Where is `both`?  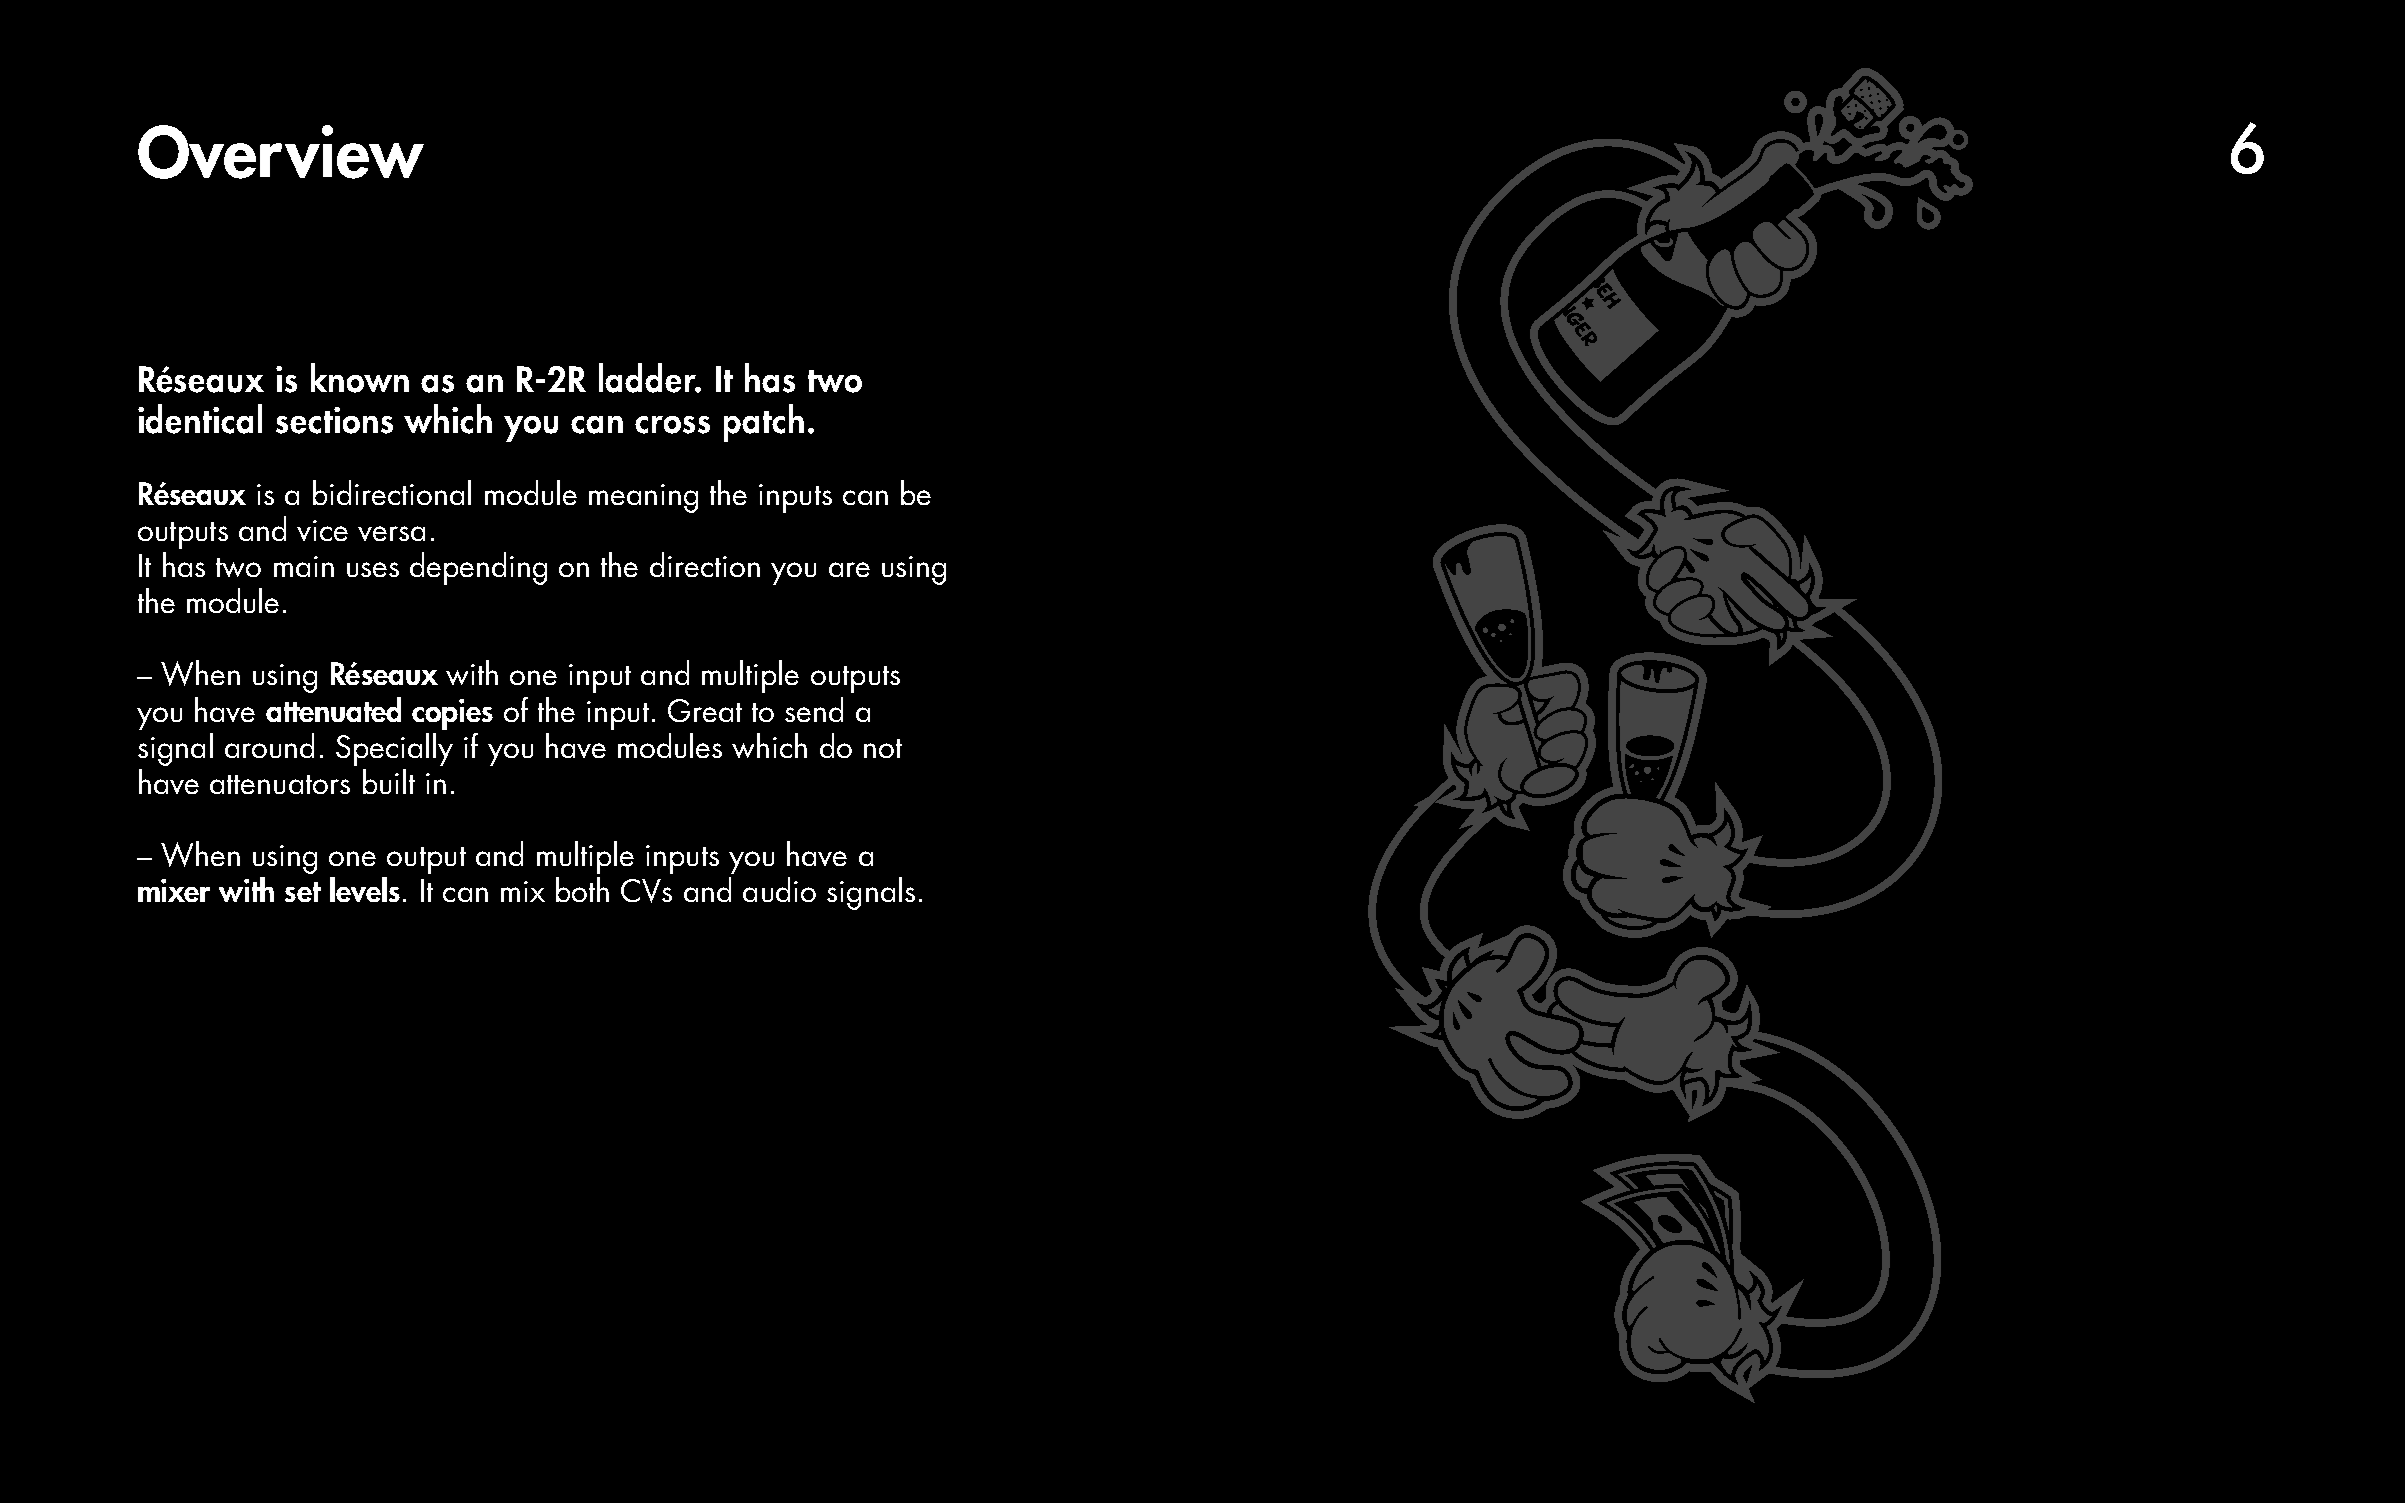
both is located at coordinates (582, 889).
